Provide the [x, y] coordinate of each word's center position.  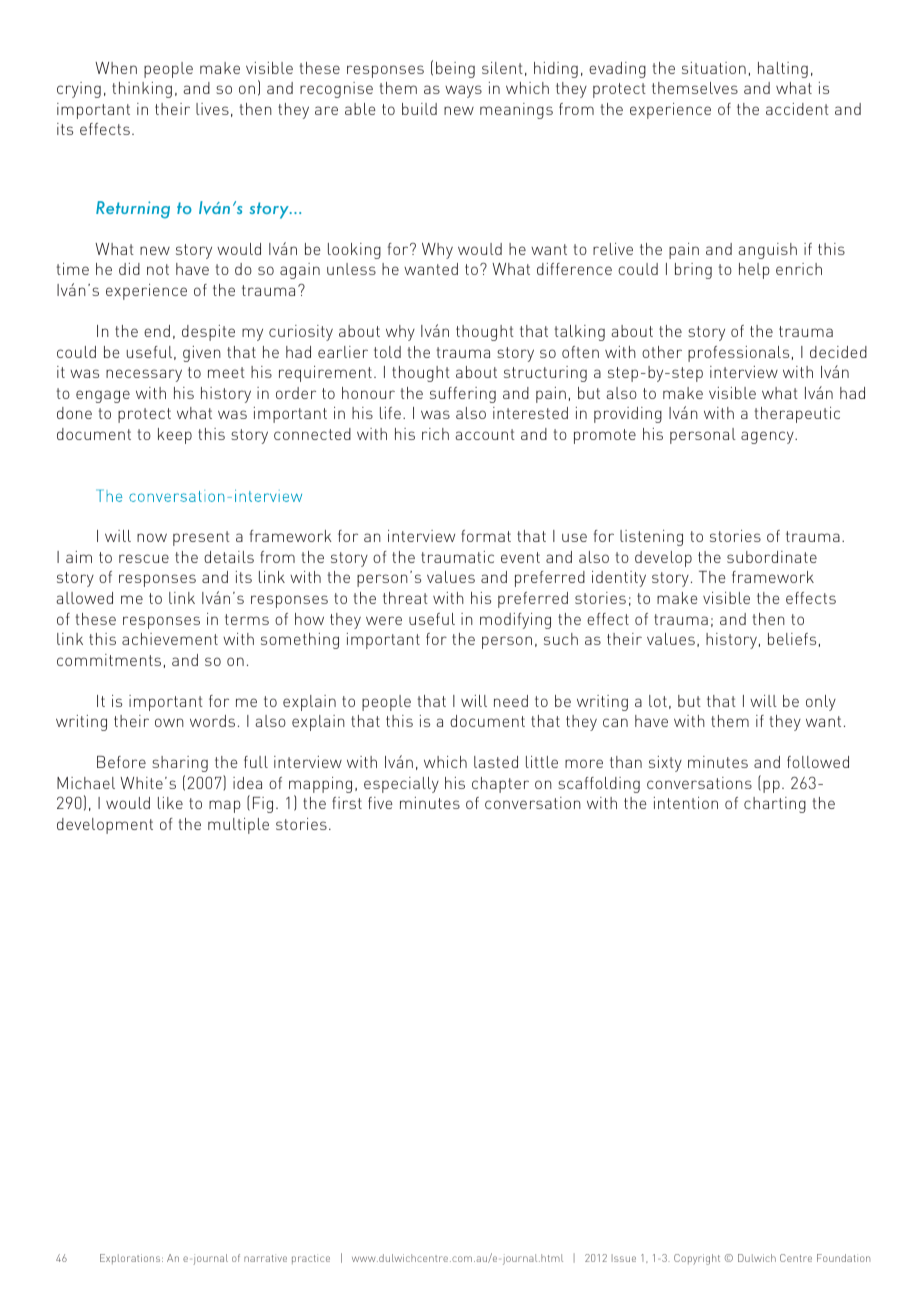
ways [463, 91]
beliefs [792, 639]
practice [311, 1259]
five [380, 803]
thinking [142, 90]
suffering [463, 395]
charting [775, 805]
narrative [265, 1258]
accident [797, 109]
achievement [170, 639]
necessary [144, 375]
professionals [738, 354]
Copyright [697, 1259]
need [511, 701]
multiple [238, 826]
